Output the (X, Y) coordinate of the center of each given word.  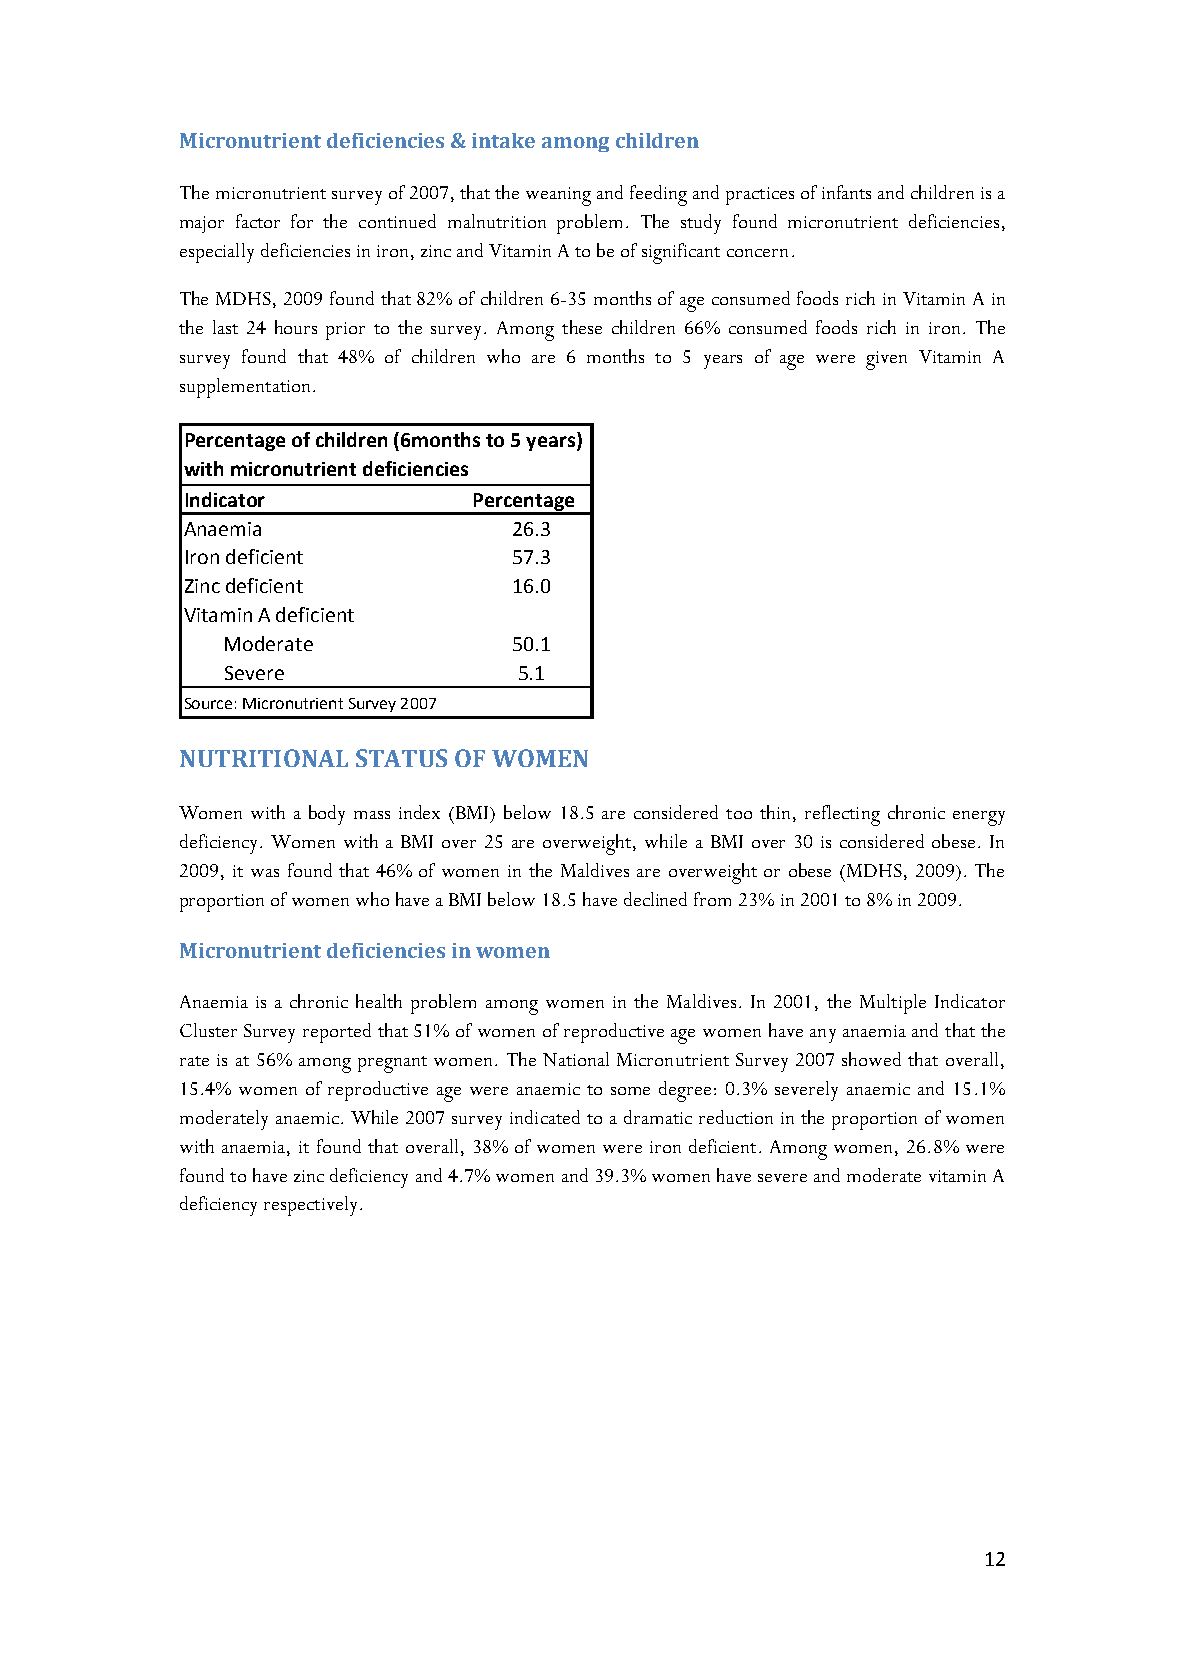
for (302, 221)
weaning (558, 196)
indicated (545, 1117)
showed (871, 1059)
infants (846, 192)
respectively (310, 1206)
